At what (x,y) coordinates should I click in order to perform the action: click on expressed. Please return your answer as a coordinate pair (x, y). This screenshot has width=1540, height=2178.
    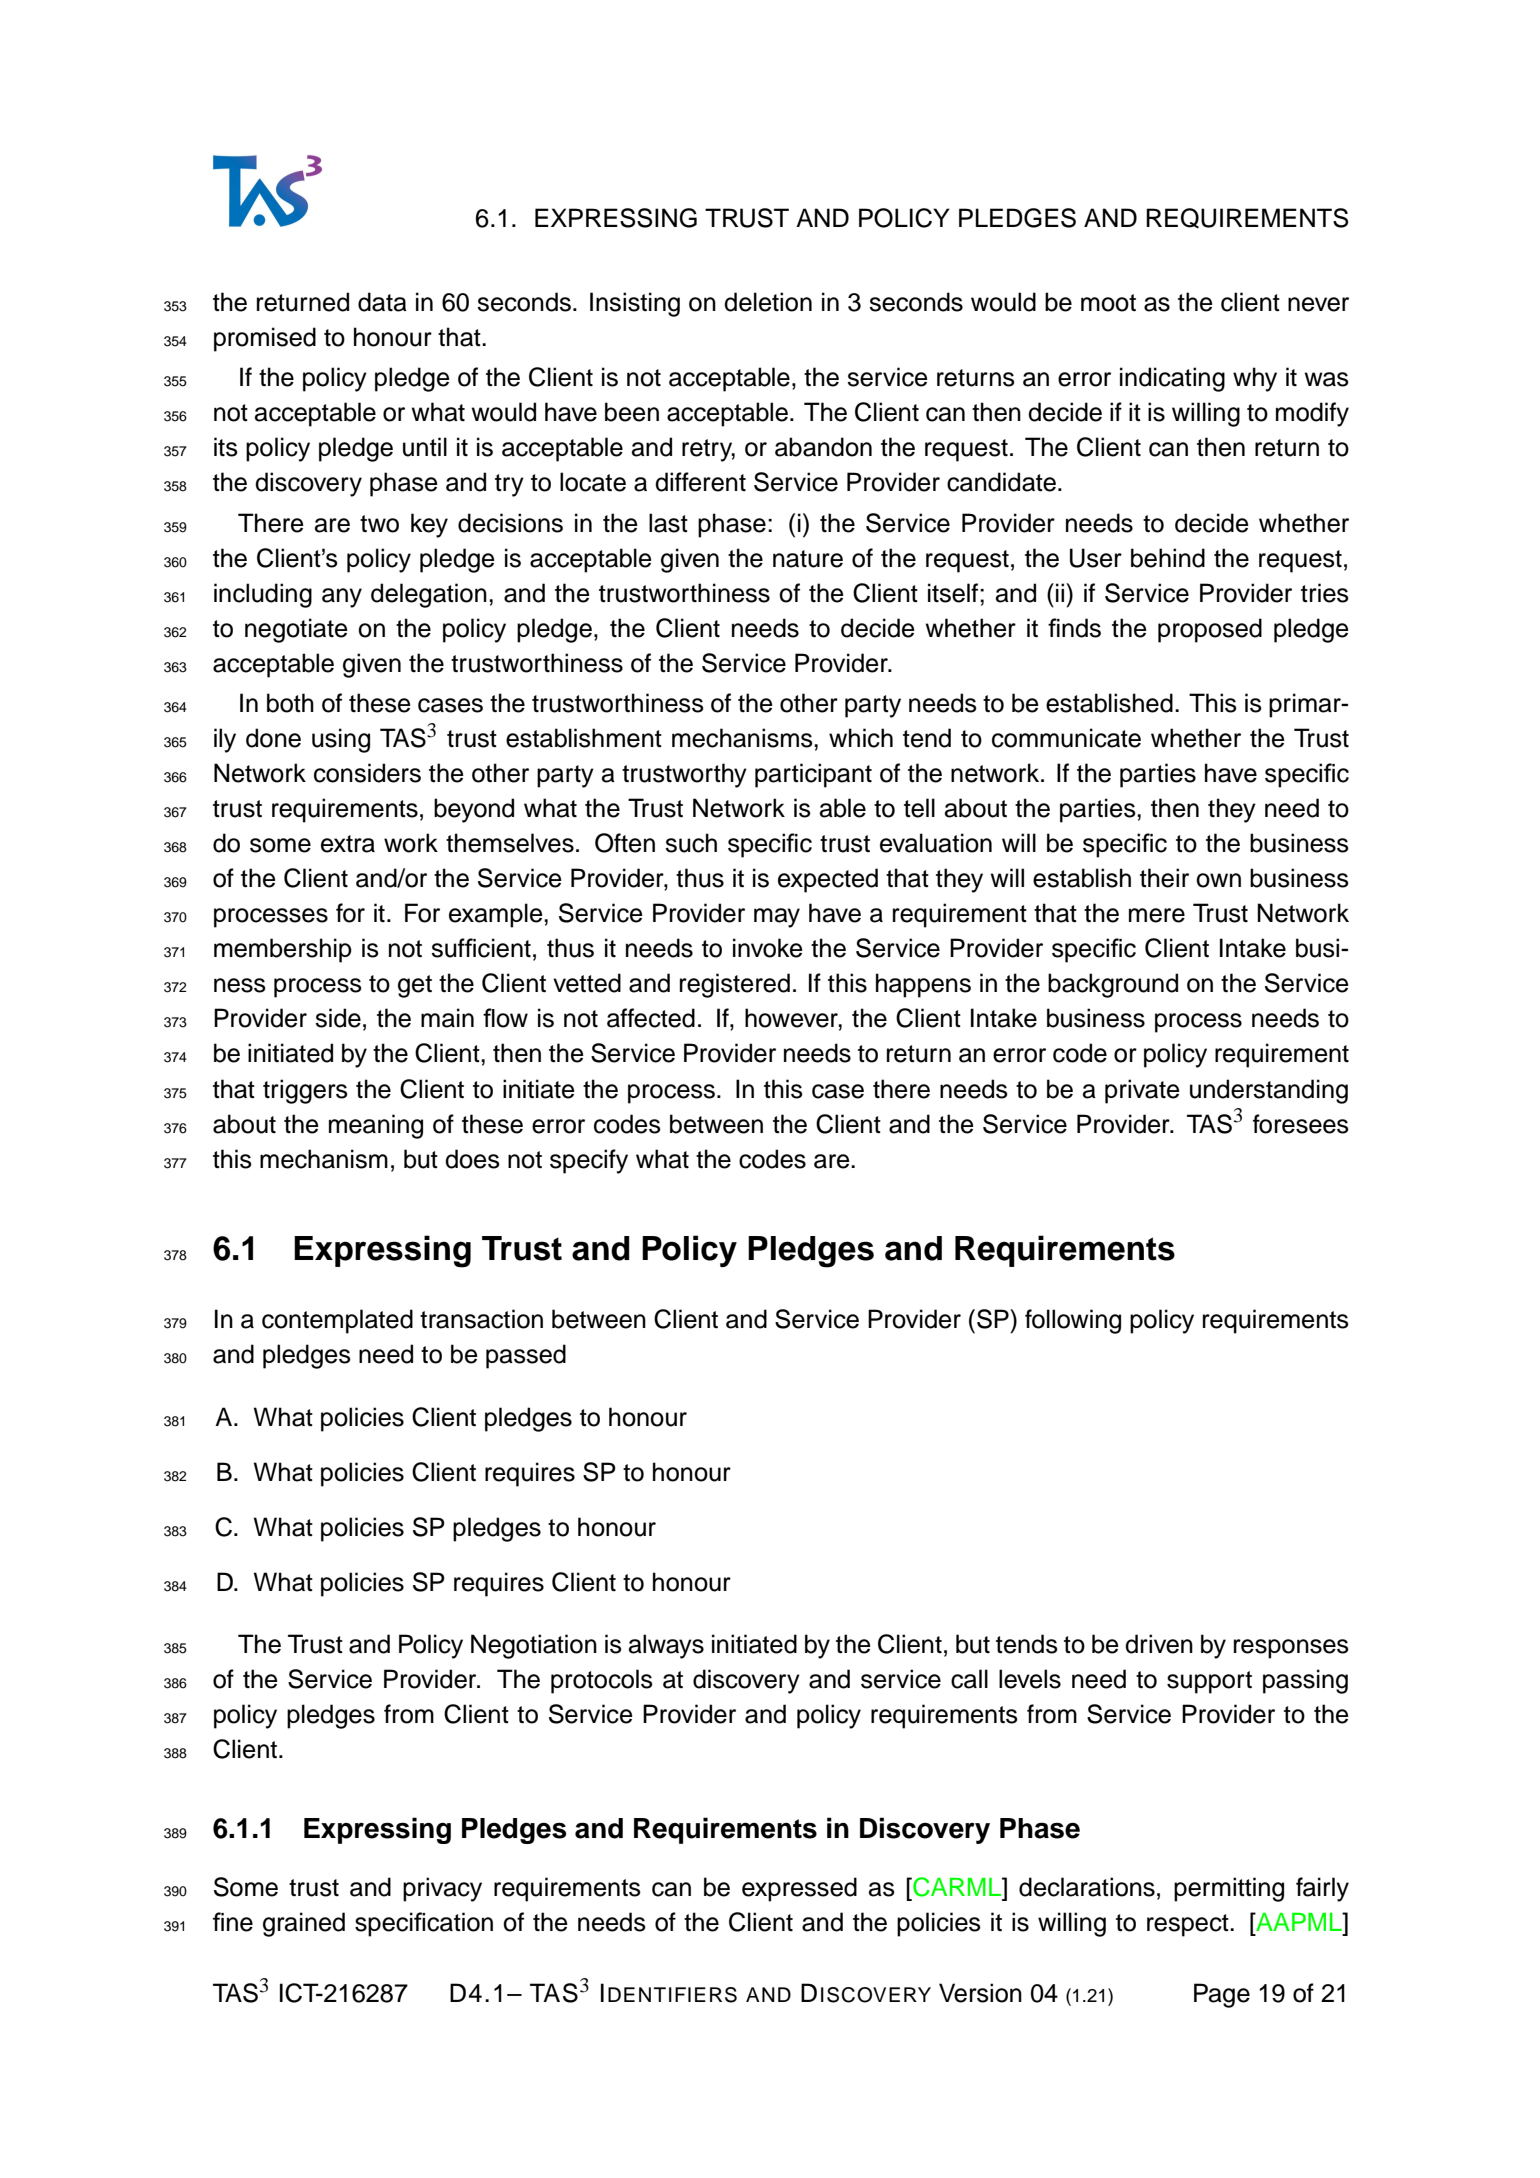
    Looking at the image, I should click on (799, 1889).
